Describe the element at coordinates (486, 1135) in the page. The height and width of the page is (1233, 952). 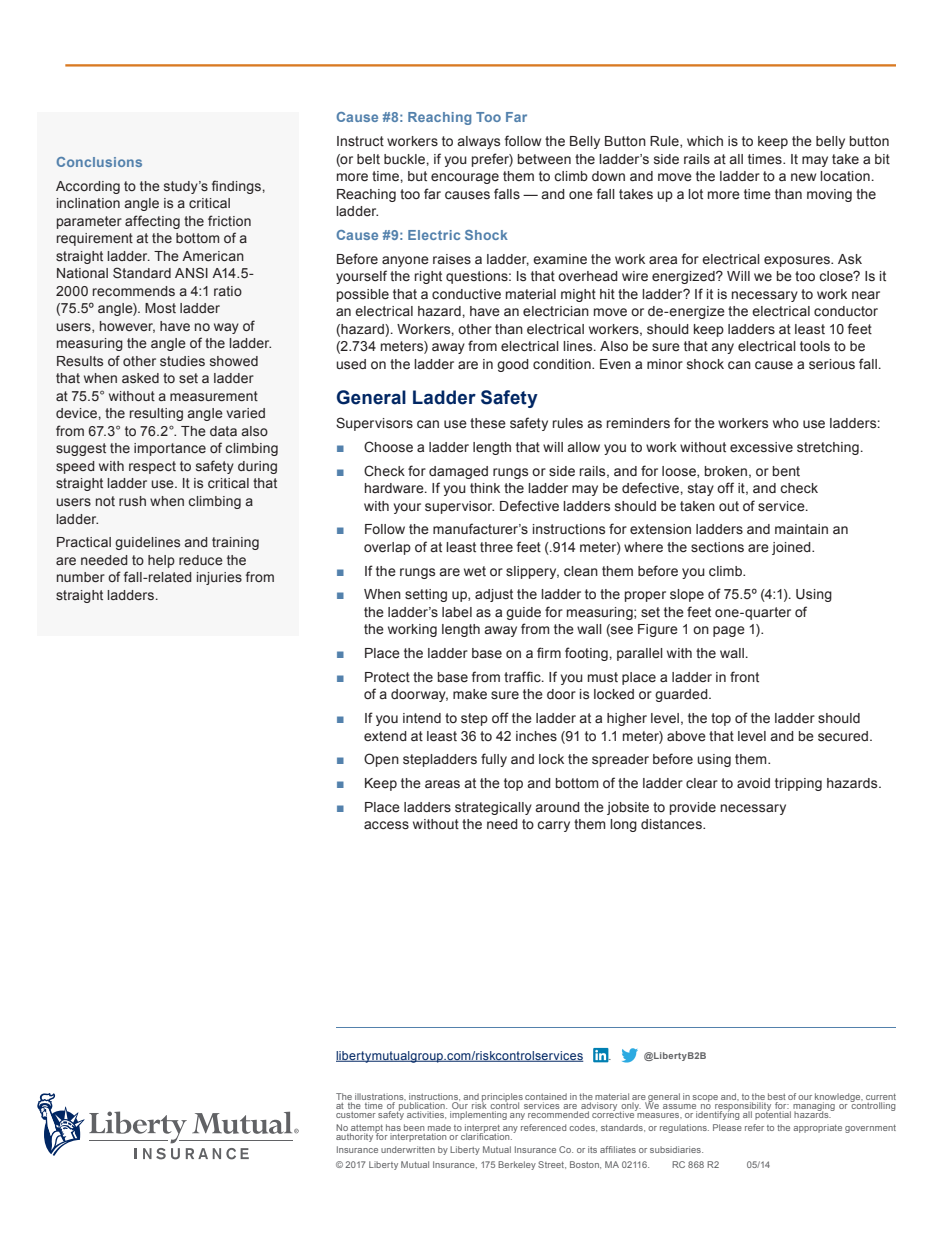
I see `clarification` at that location.
